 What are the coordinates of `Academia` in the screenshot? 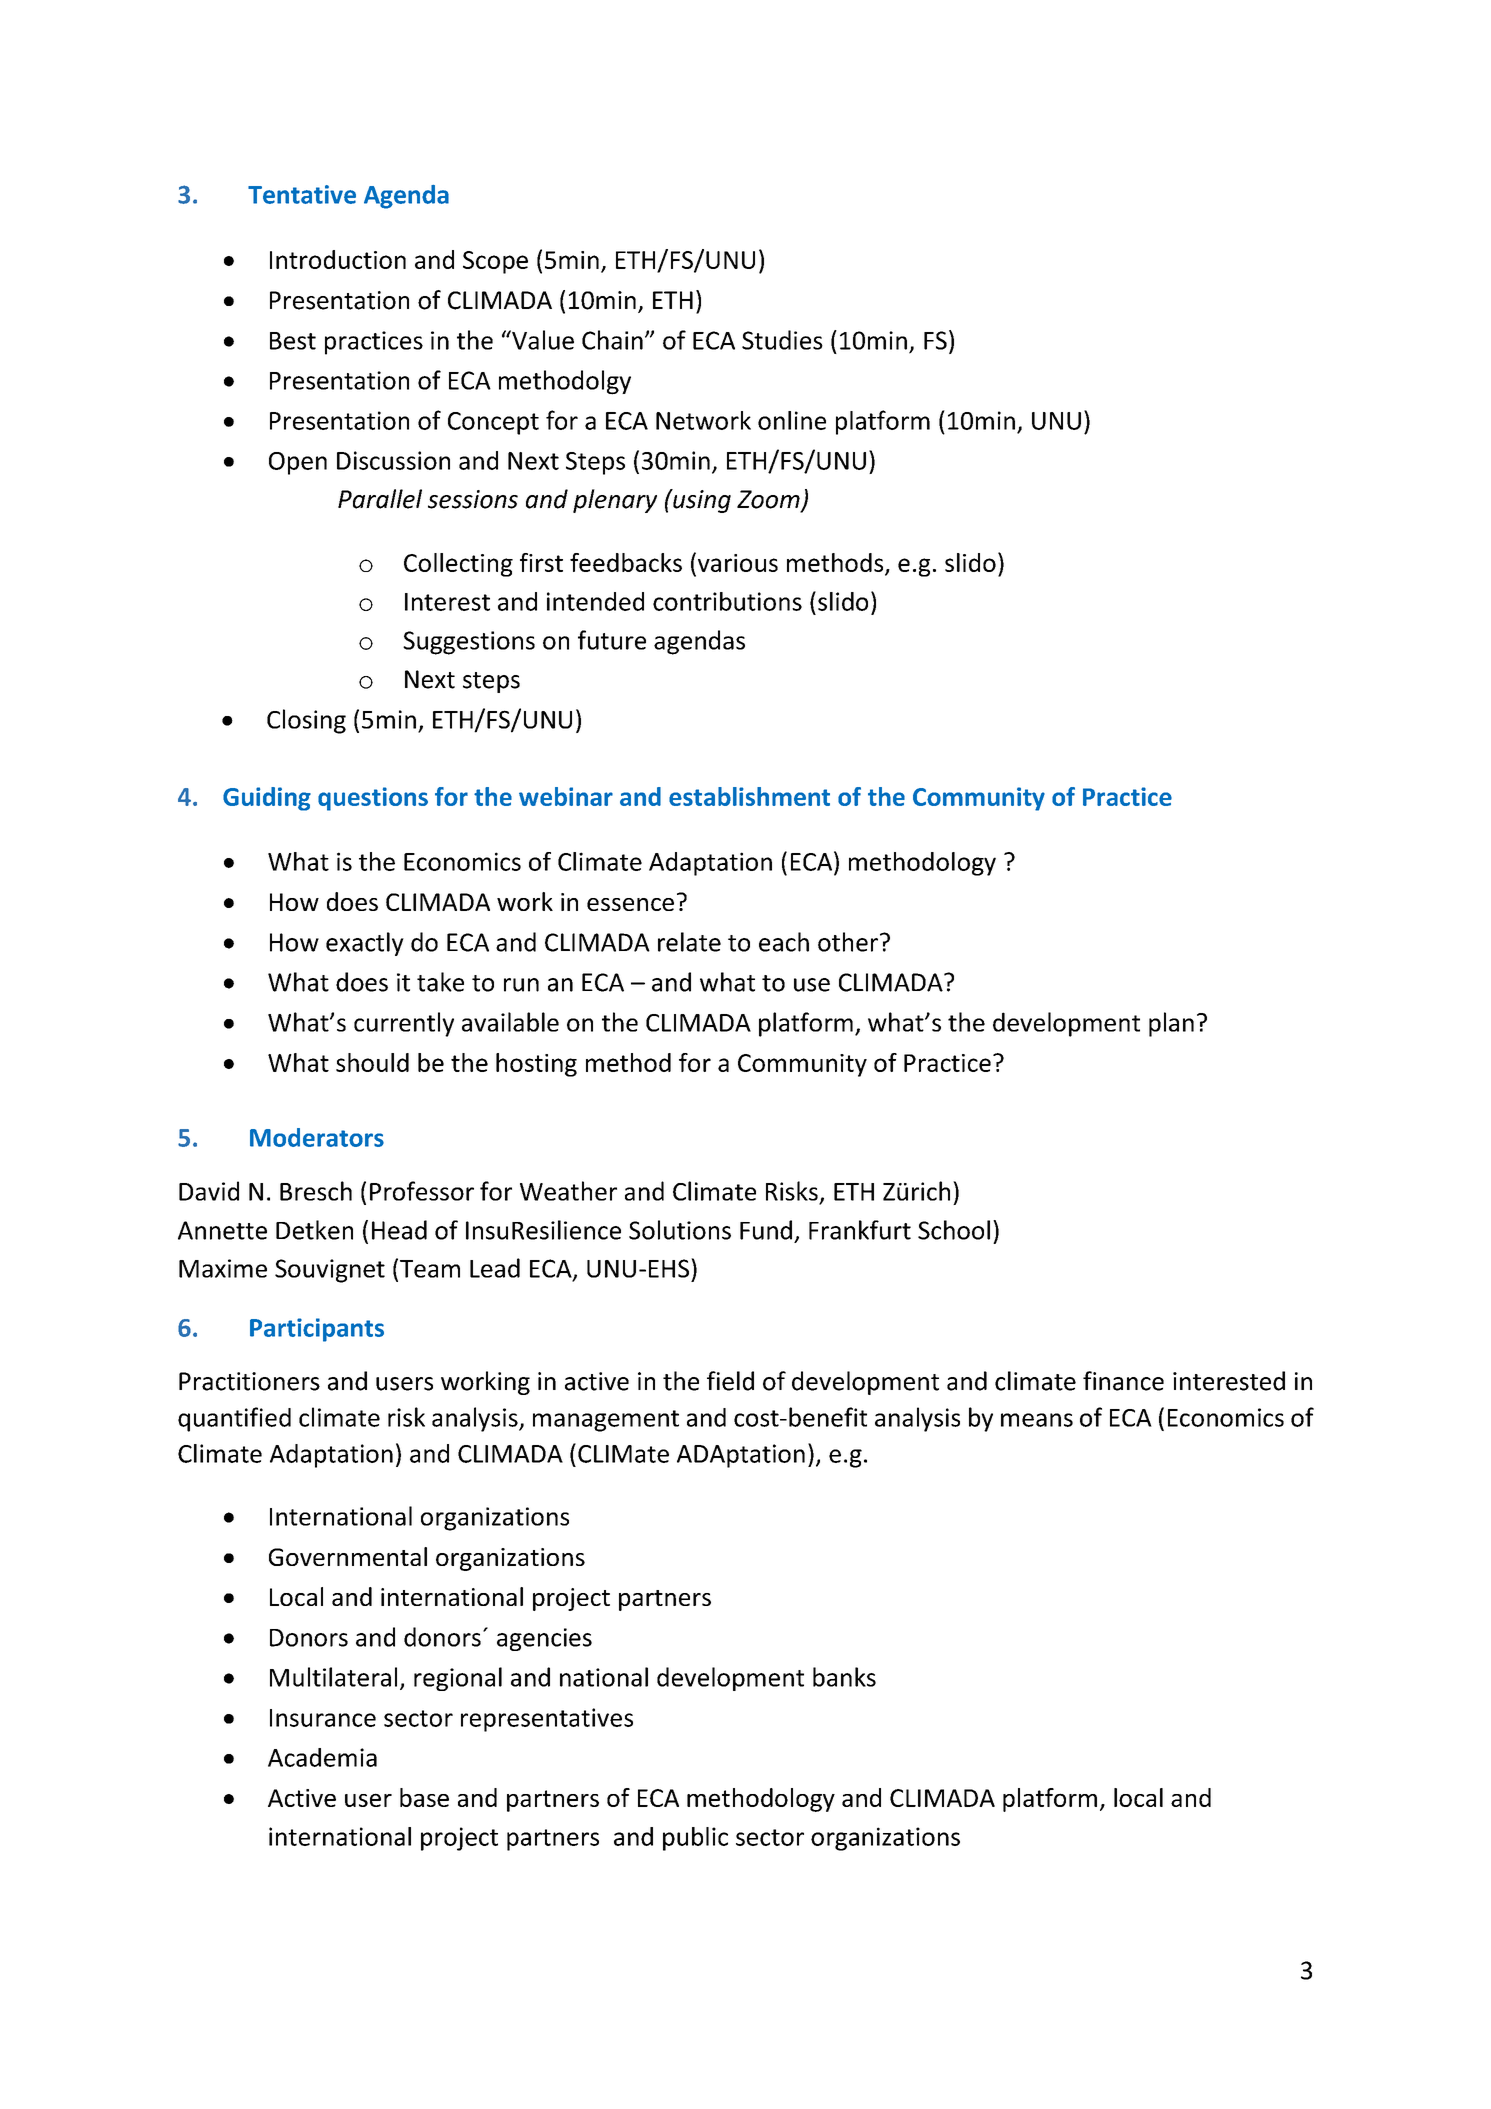 It's located at (322, 1757).
